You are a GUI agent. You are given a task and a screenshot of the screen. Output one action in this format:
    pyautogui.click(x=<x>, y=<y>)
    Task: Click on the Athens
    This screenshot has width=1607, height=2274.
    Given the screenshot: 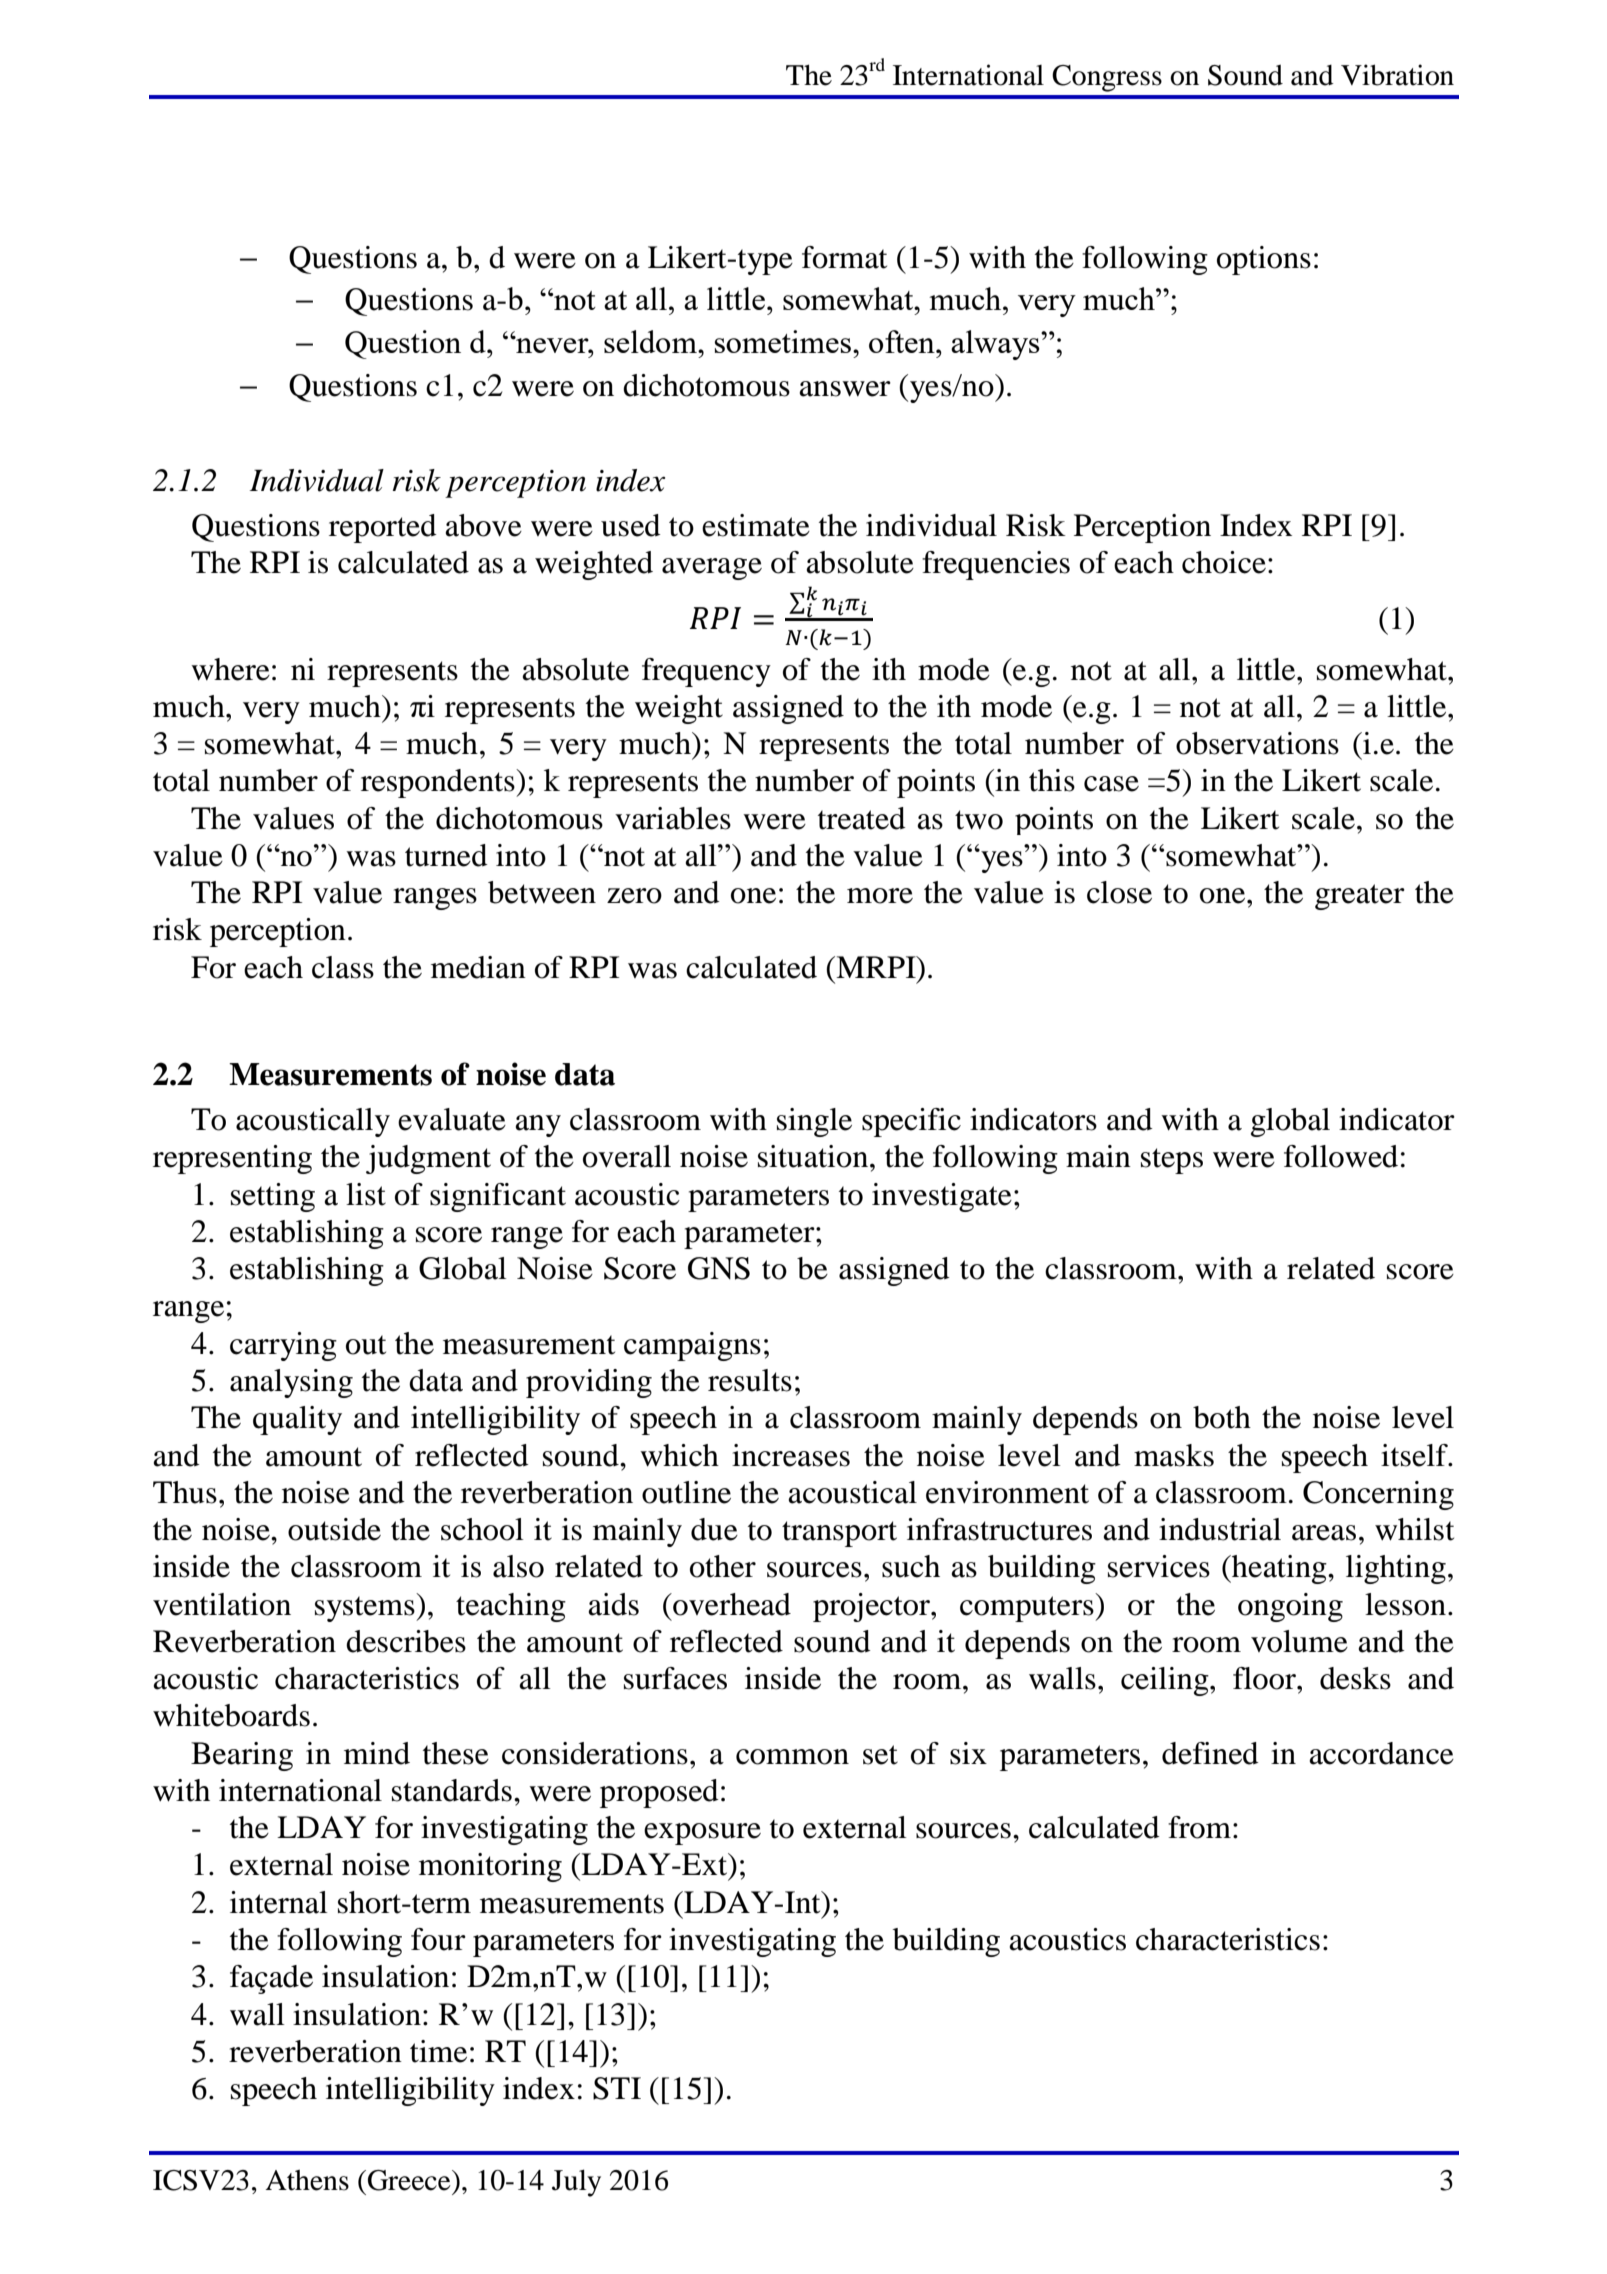 What is the action you would take?
    pyautogui.click(x=307, y=2180)
